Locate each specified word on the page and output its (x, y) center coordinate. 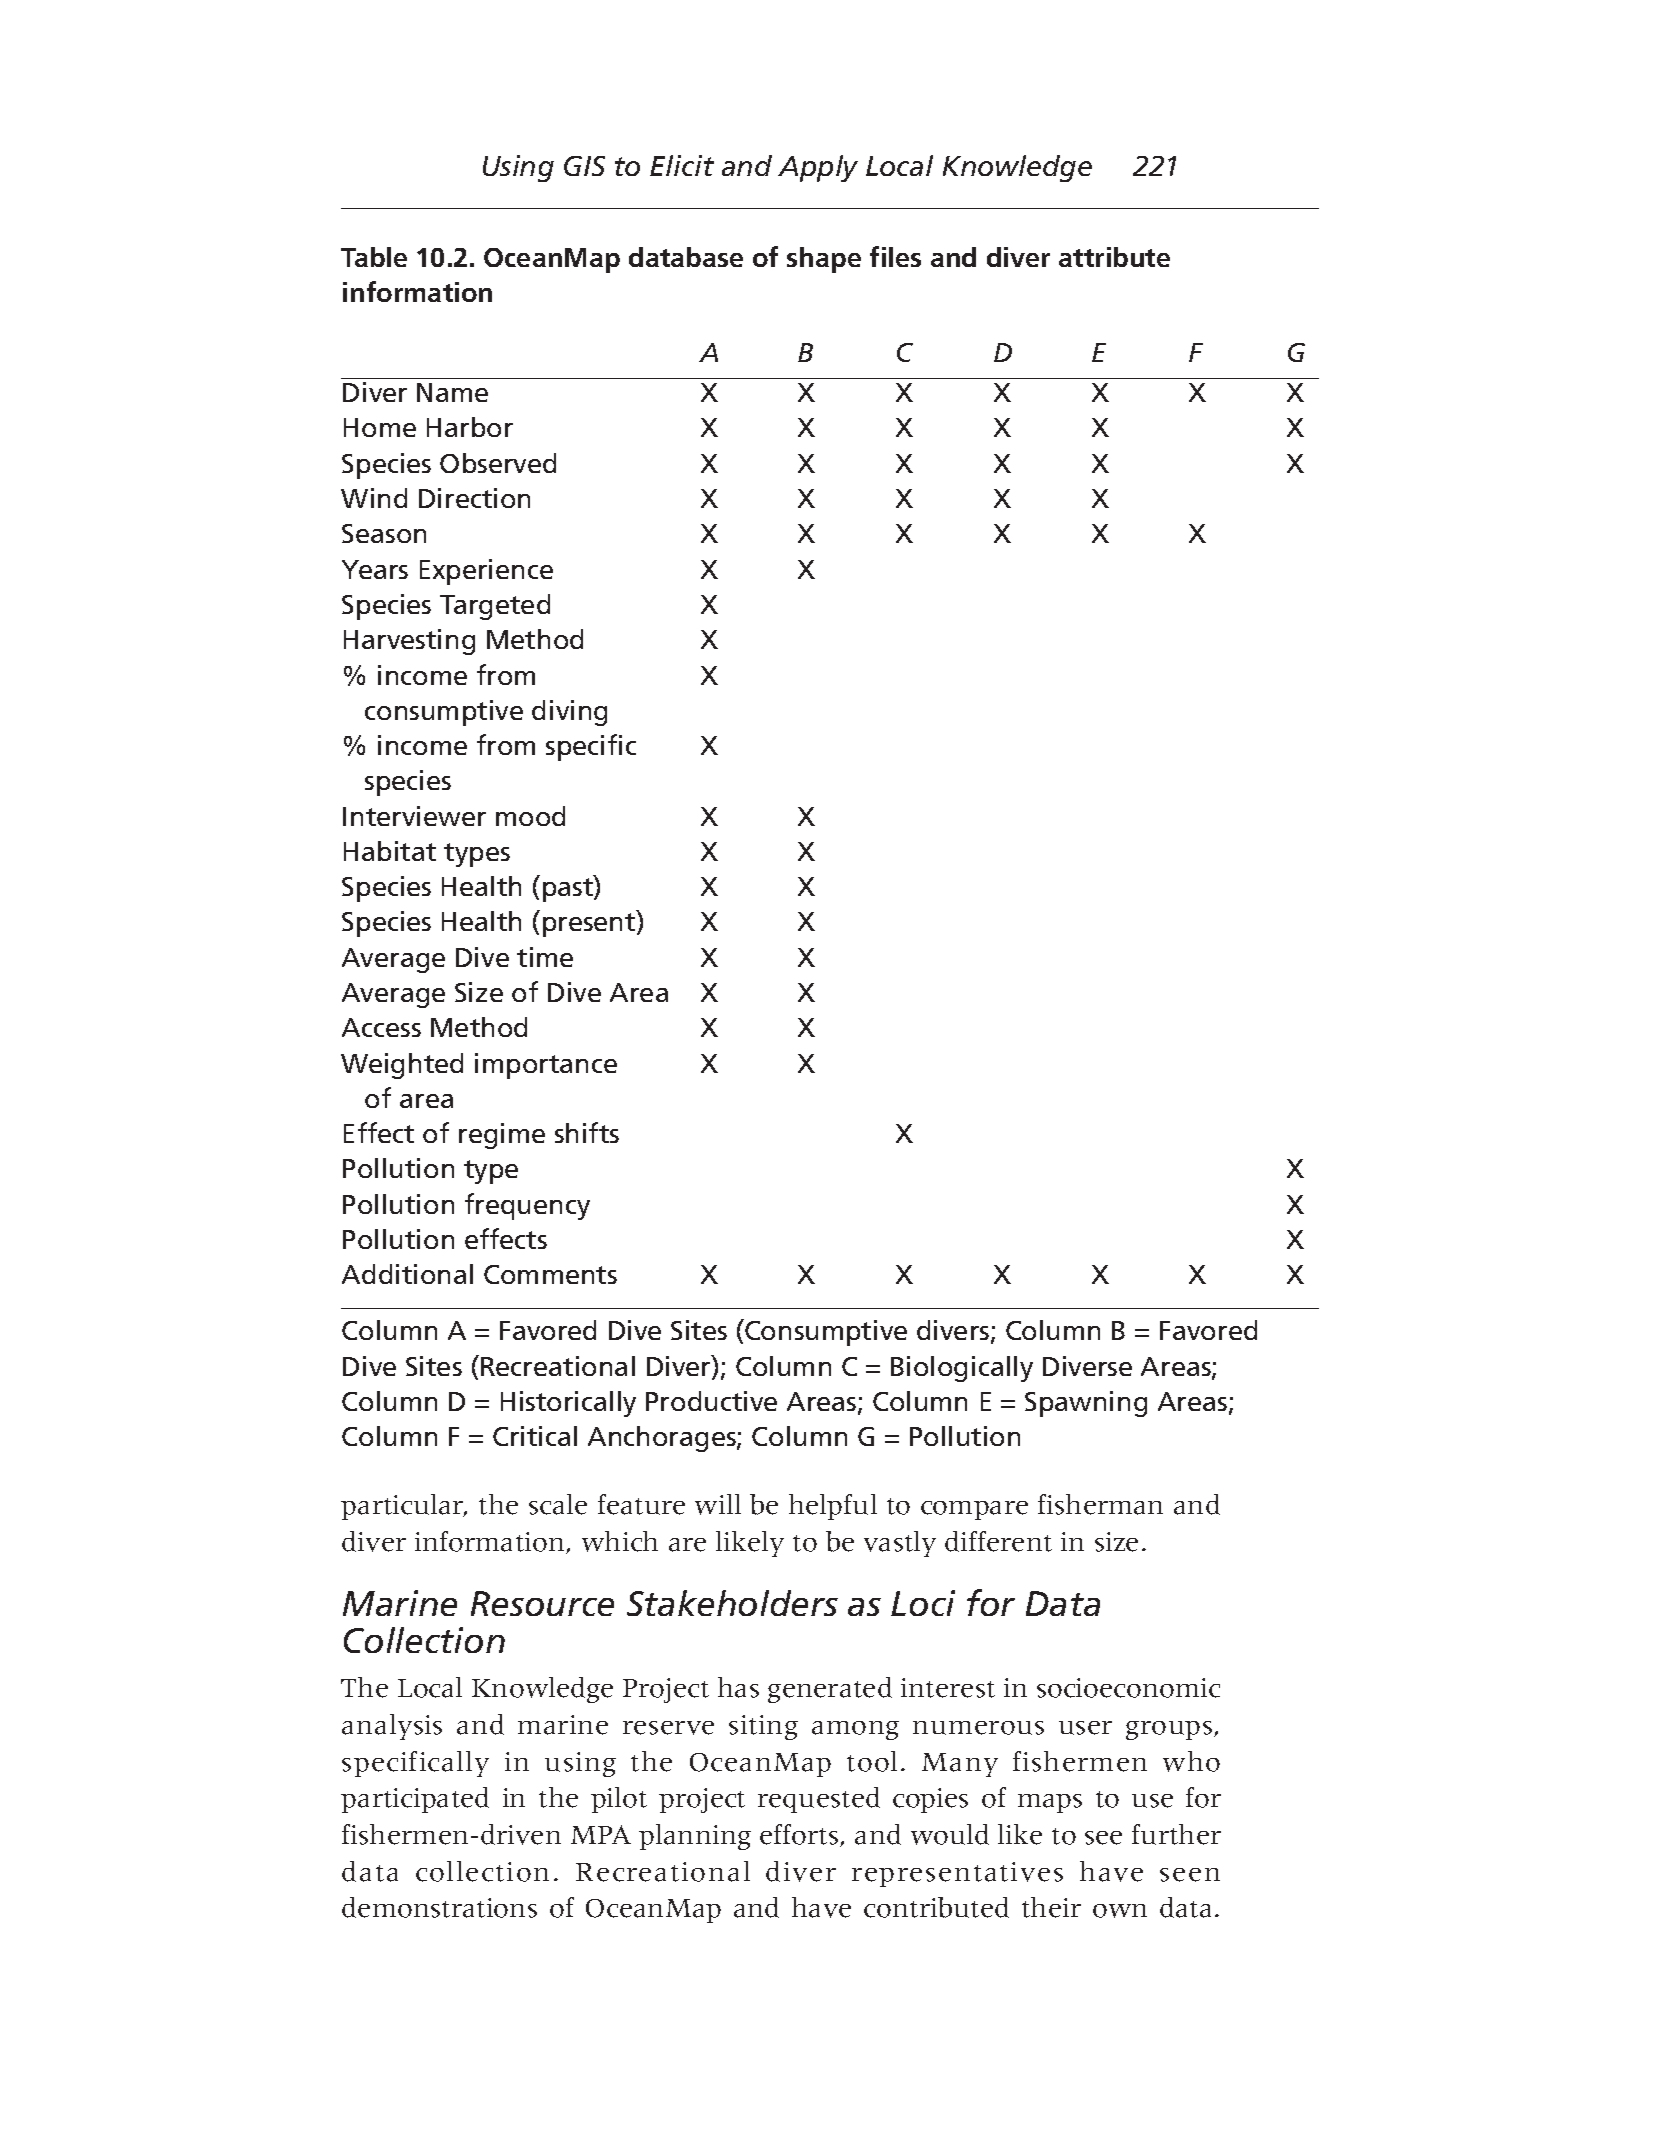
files (895, 256)
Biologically (962, 1369)
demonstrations (439, 1907)
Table (374, 257)
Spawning (1086, 1404)
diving (569, 713)
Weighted (402, 1066)
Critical (535, 1436)
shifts (587, 1132)
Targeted (495, 607)
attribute (1114, 257)
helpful (833, 1507)
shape (824, 260)
